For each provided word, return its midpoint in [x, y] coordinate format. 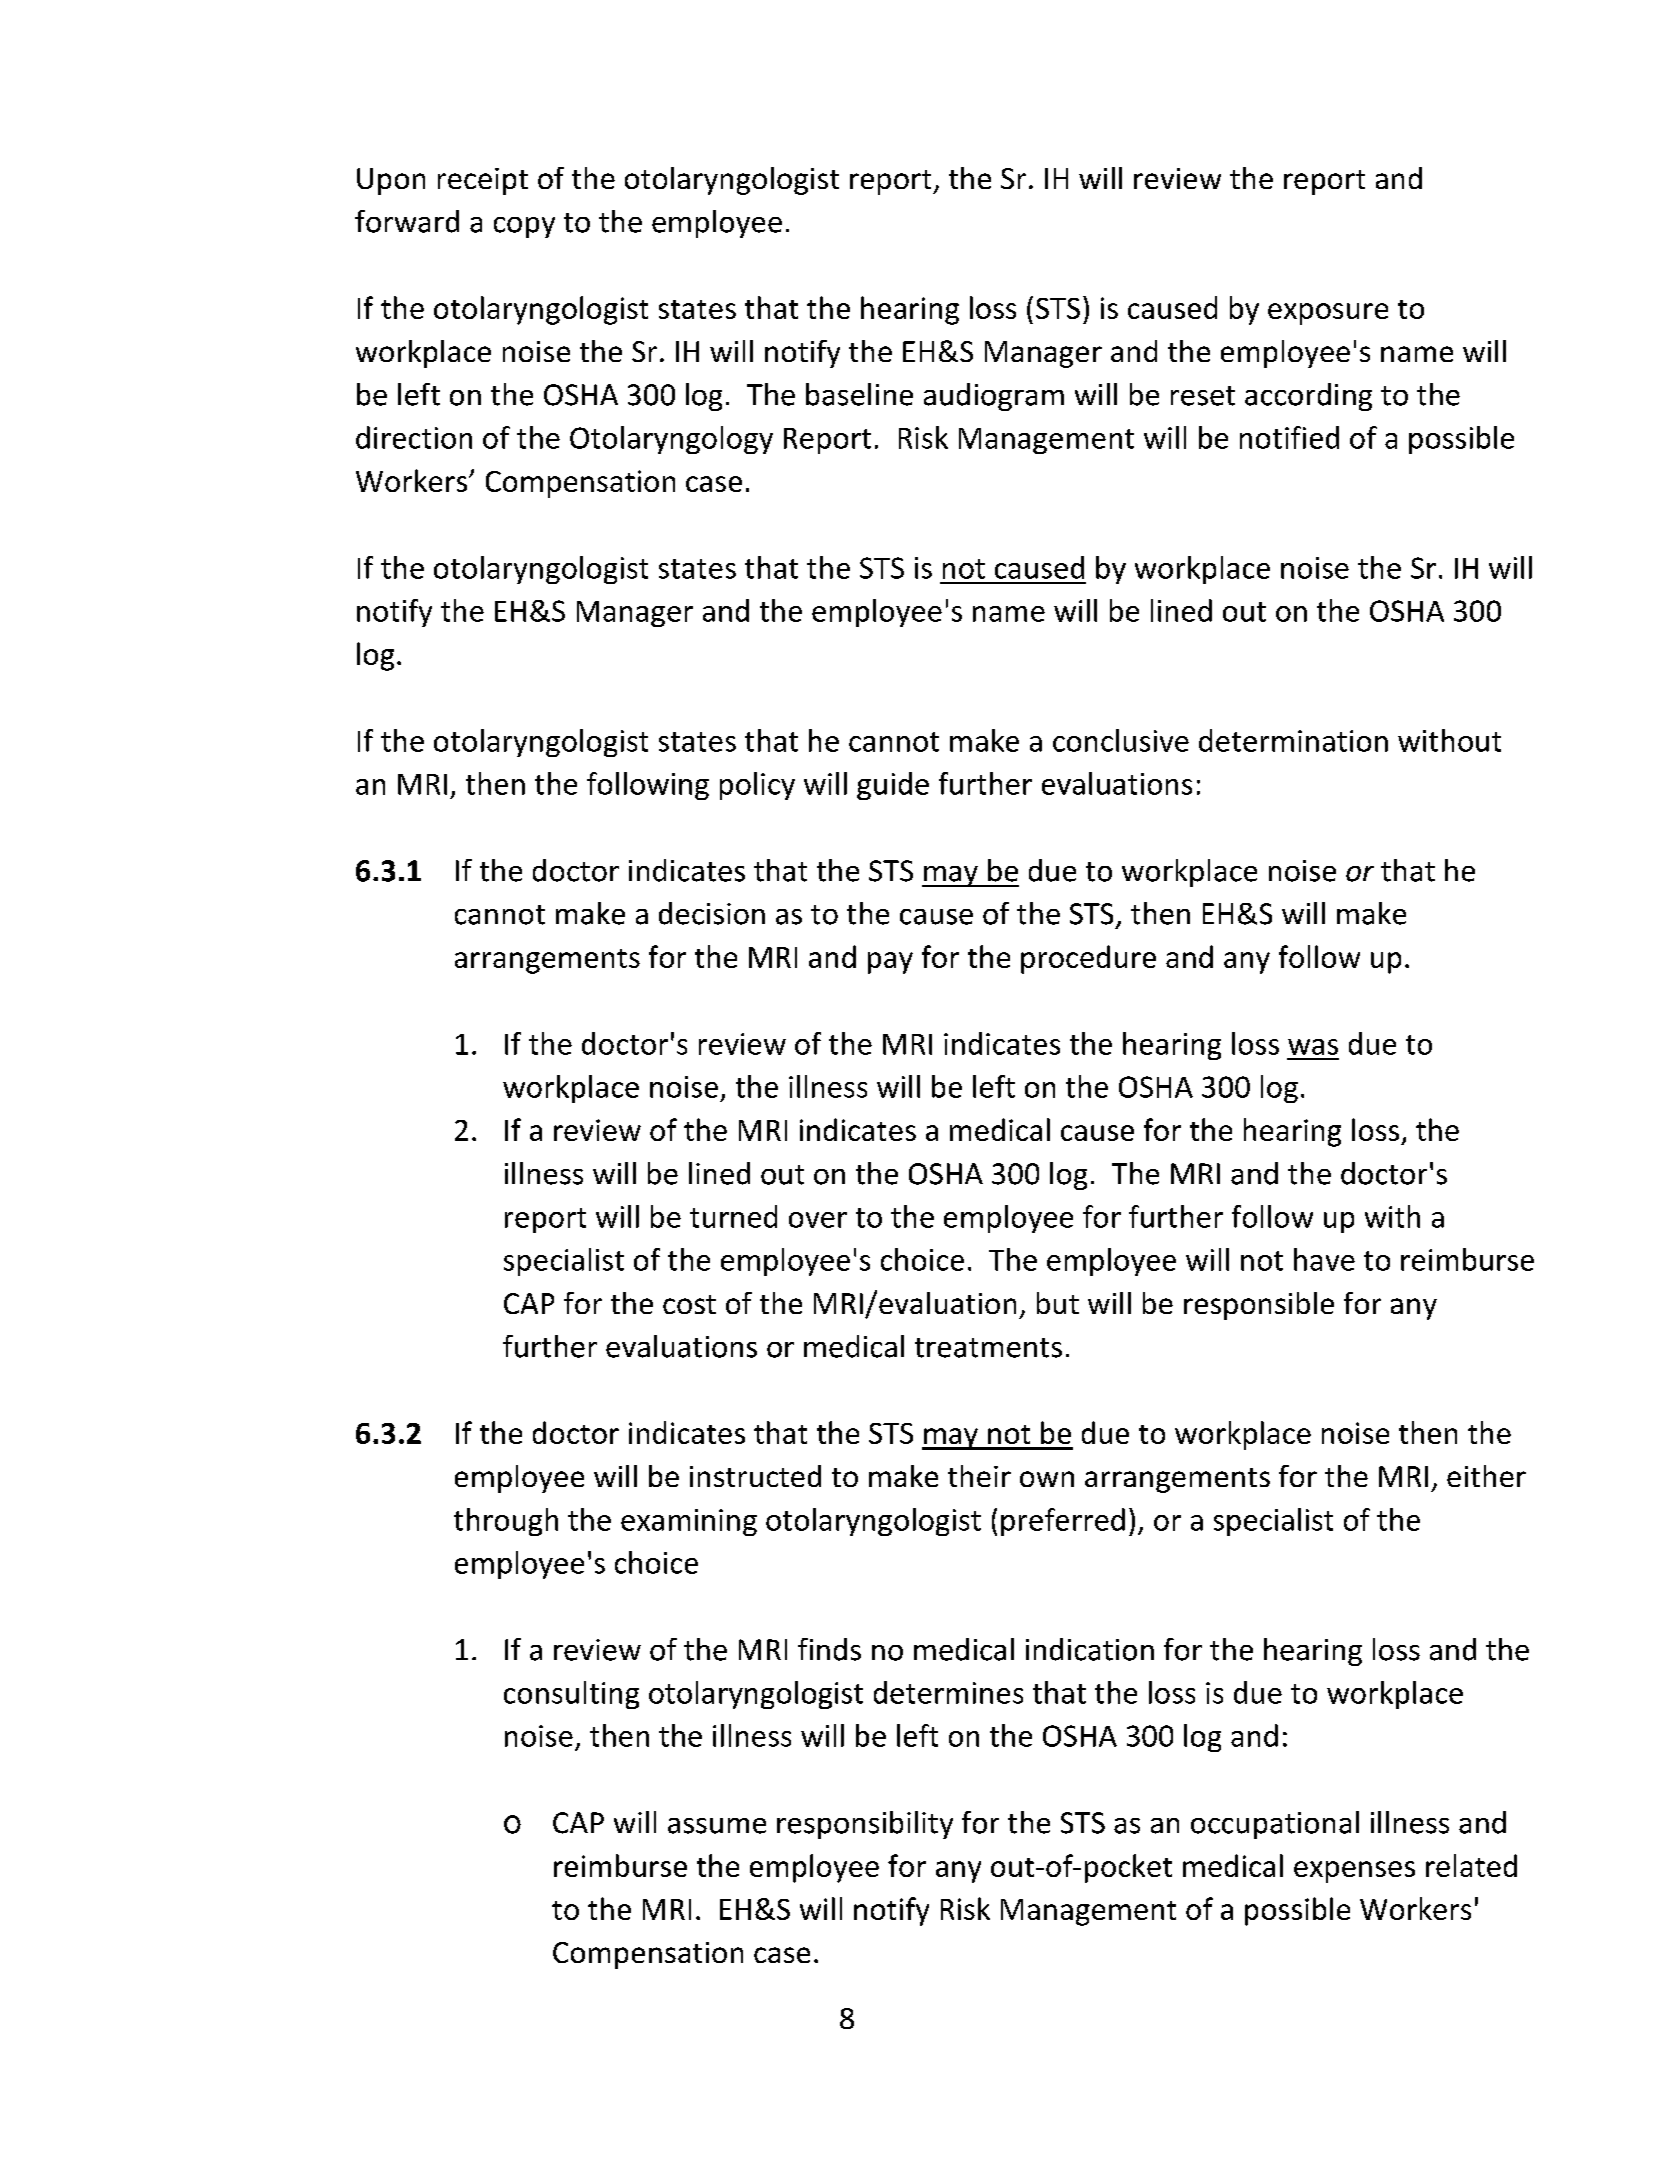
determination [1293, 740]
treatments [988, 1348]
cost [689, 1304]
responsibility [865, 1825]
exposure [1328, 314]
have [1324, 1259]
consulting [571, 1695]
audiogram [994, 397]
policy [757, 786]
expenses [1354, 1872]
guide [893, 786]
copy [524, 227]
